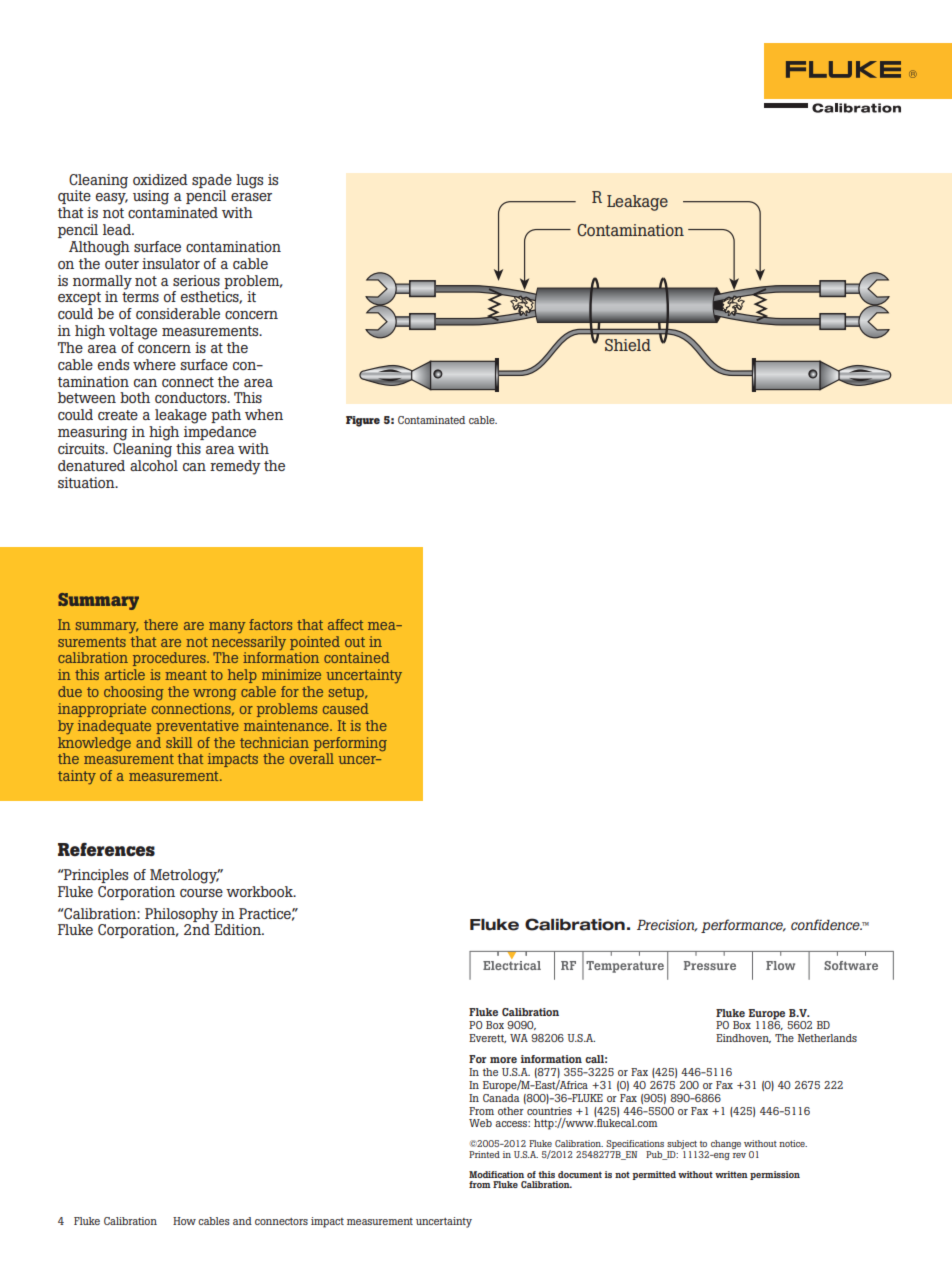 This screenshot has width=952, height=1270. I want to click on using, so click(151, 197).
